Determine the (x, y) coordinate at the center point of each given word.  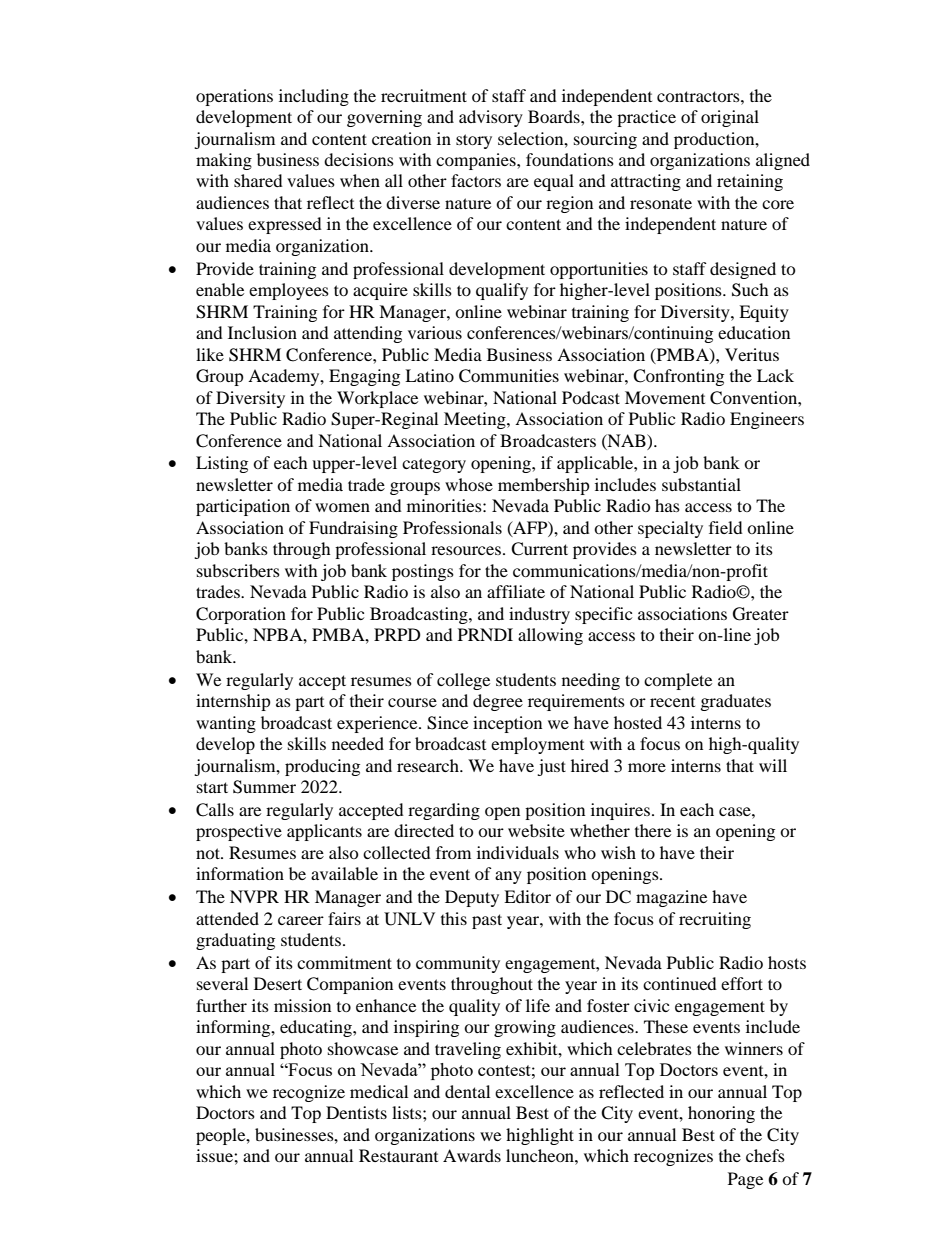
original (730, 118)
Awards (472, 1155)
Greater (761, 614)
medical (379, 1091)
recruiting (715, 920)
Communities (509, 376)
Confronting (678, 377)
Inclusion (262, 332)
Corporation (241, 615)
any (508, 877)
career (301, 920)
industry (539, 615)
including (314, 97)
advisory (491, 118)
